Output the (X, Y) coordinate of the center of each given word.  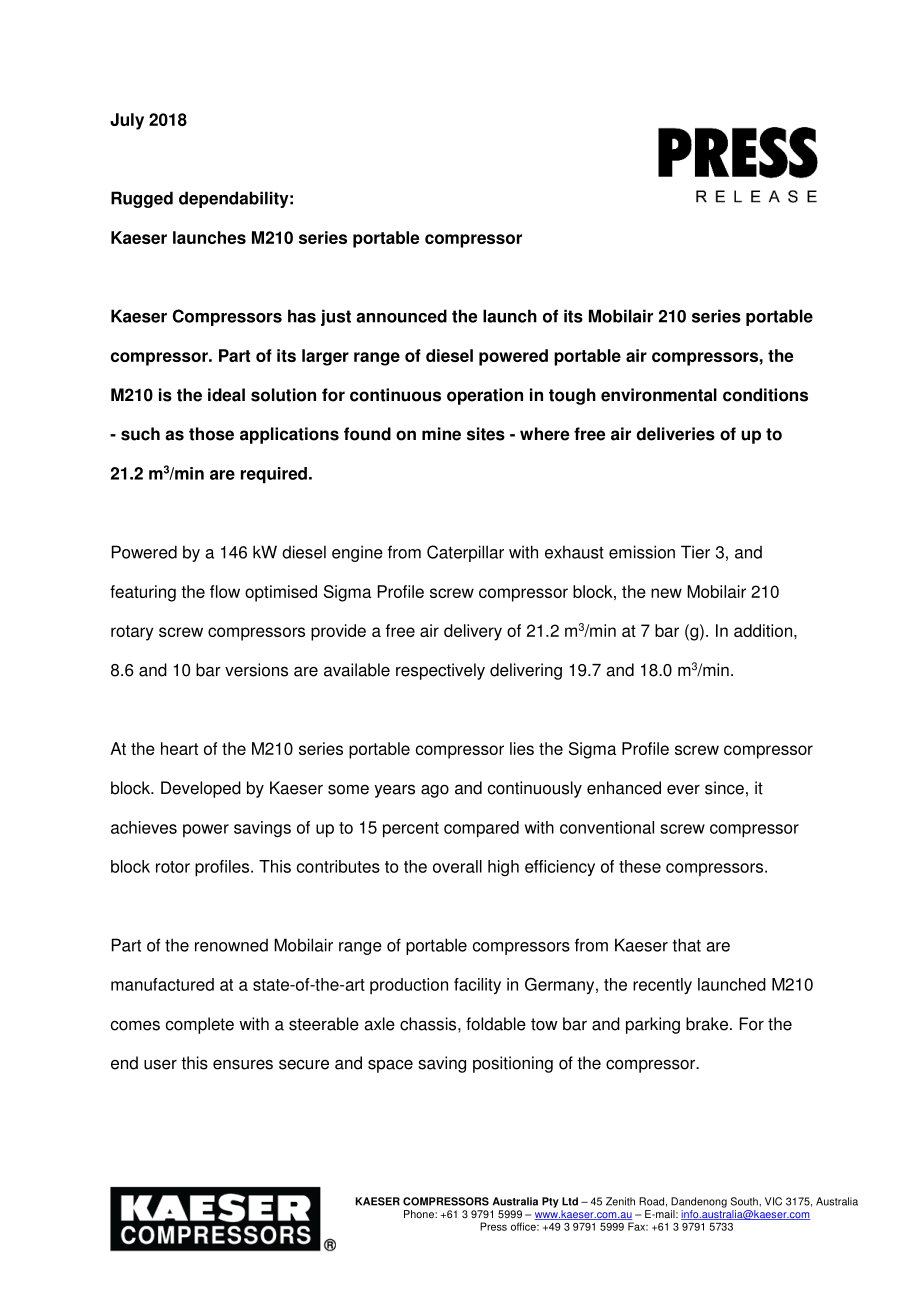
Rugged (142, 199)
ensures (243, 1064)
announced (401, 316)
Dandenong (699, 1202)
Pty (550, 1202)
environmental (659, 395)
